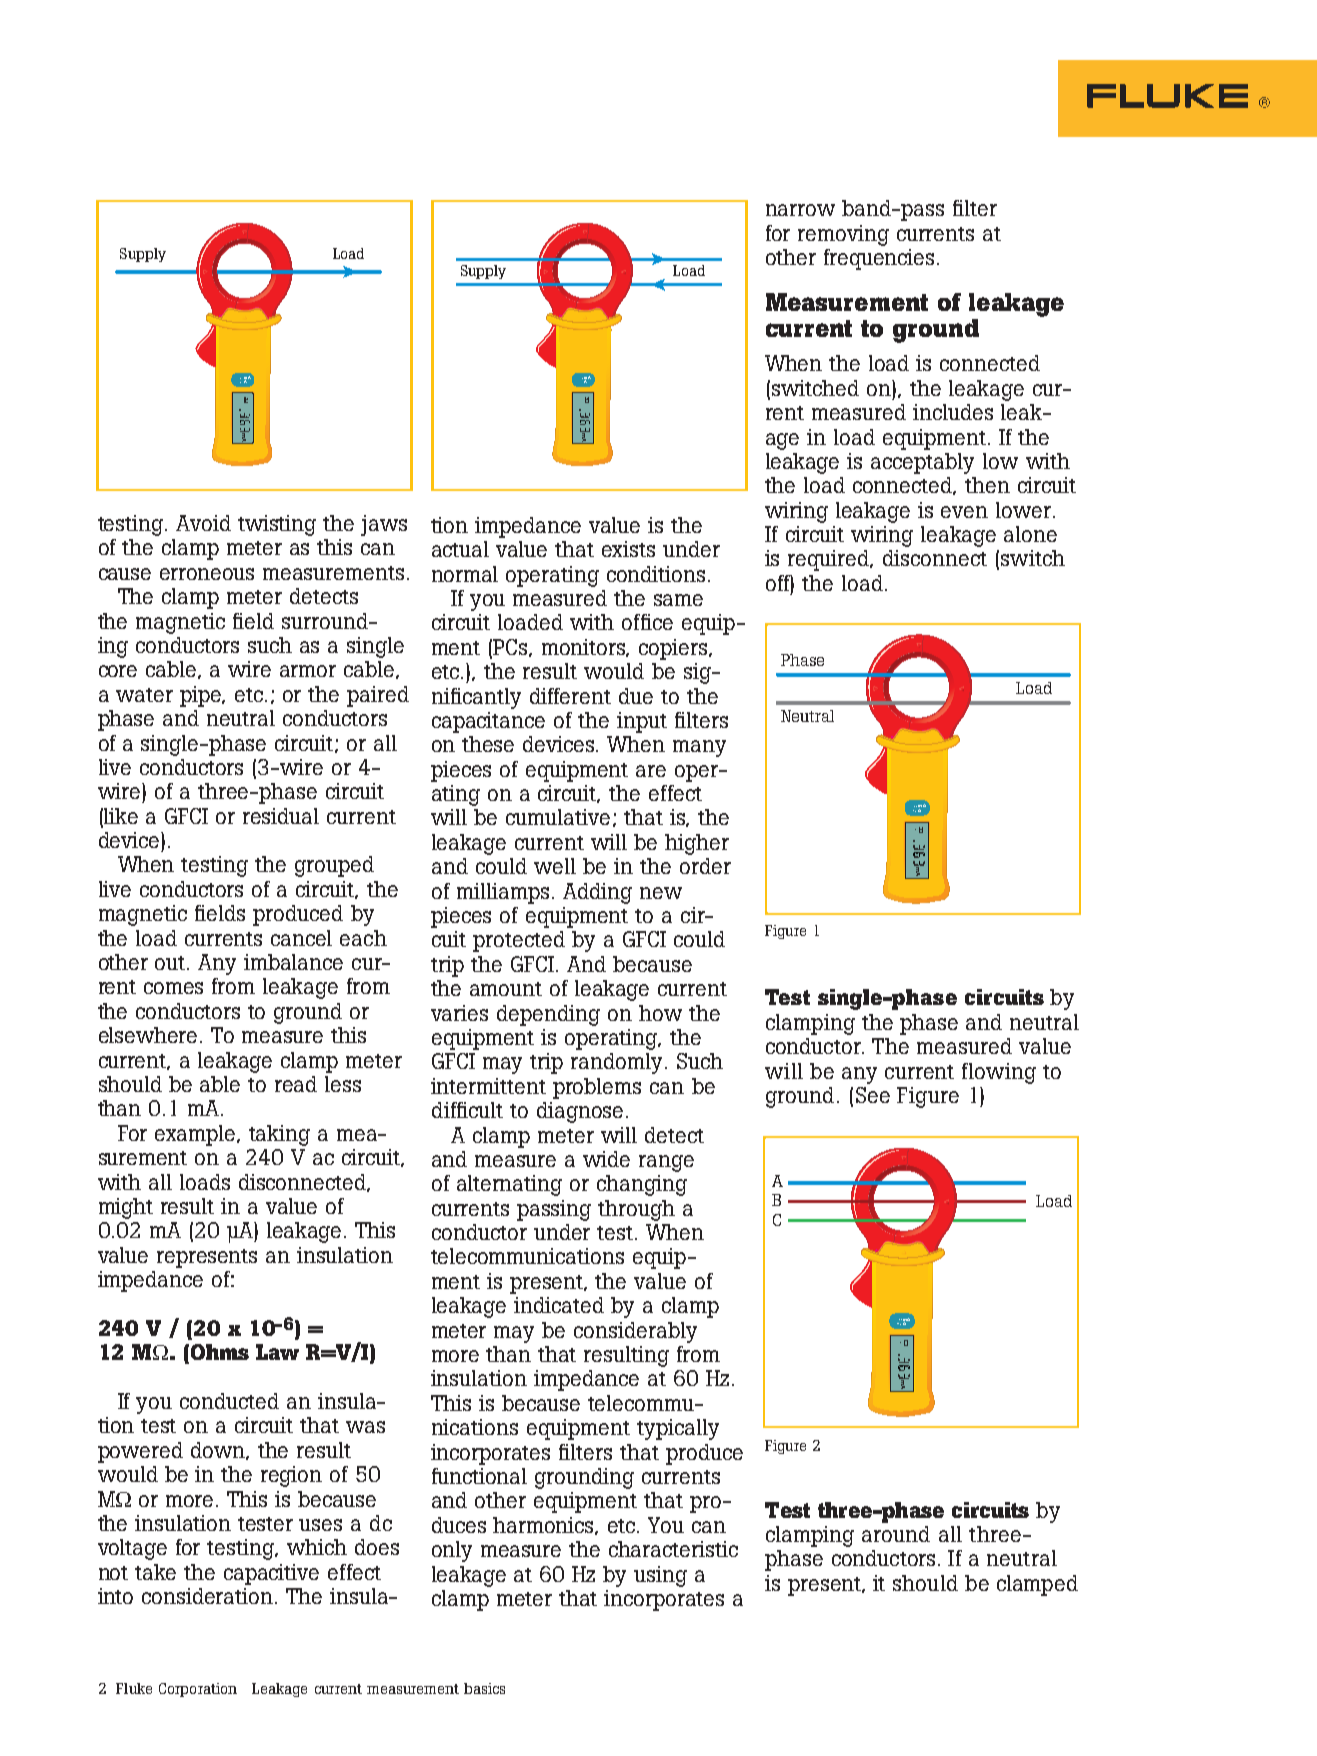  Describe the element at coordinates (484, 1688) in the screenshot. I see `basics` at that location.
